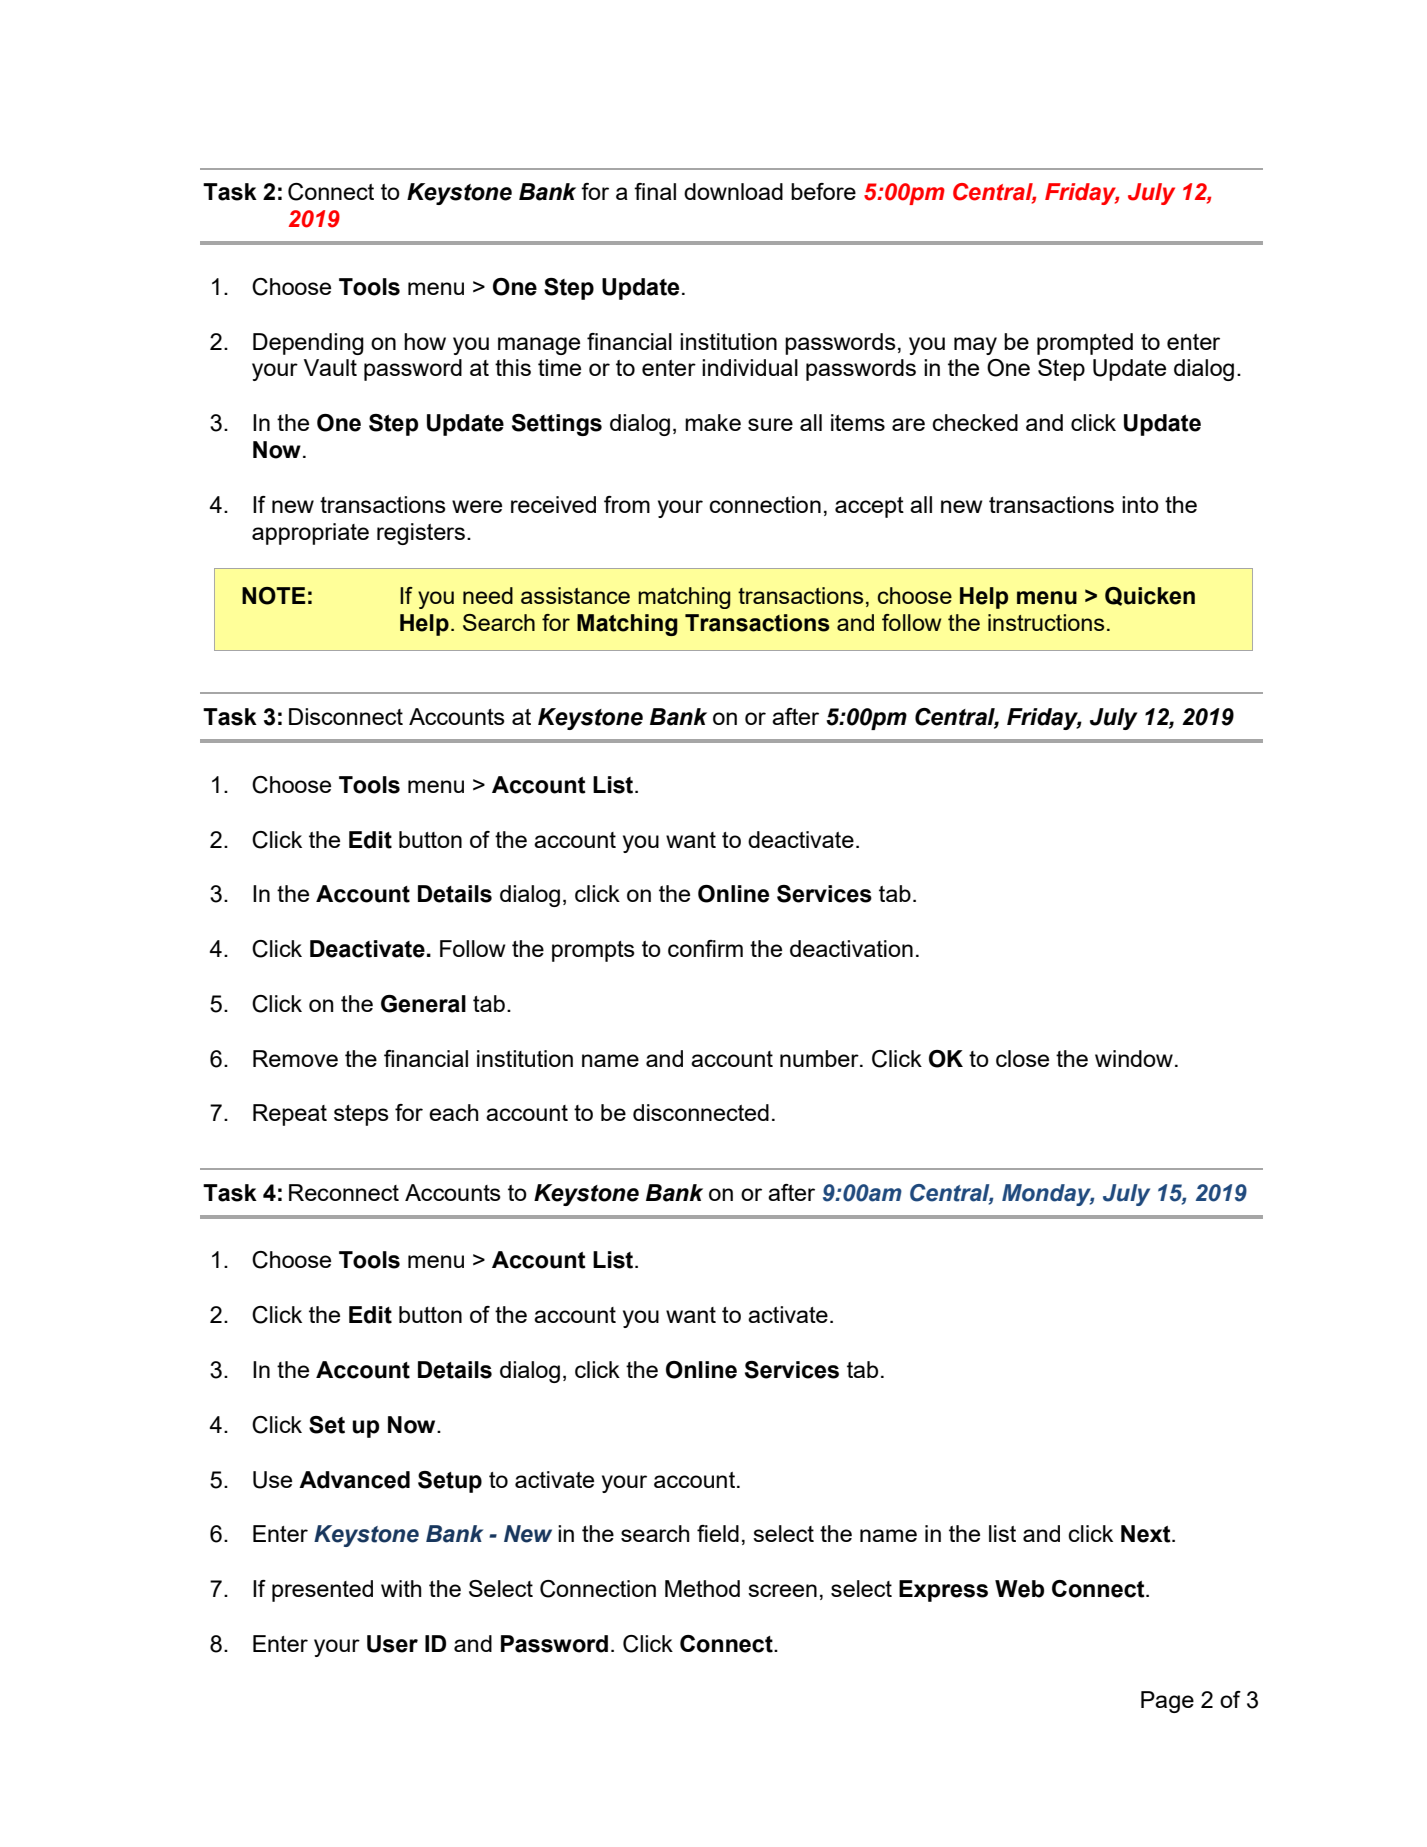  Describe the element at coordinates (733, 191) in the screenshot. I see `download` at that location.
